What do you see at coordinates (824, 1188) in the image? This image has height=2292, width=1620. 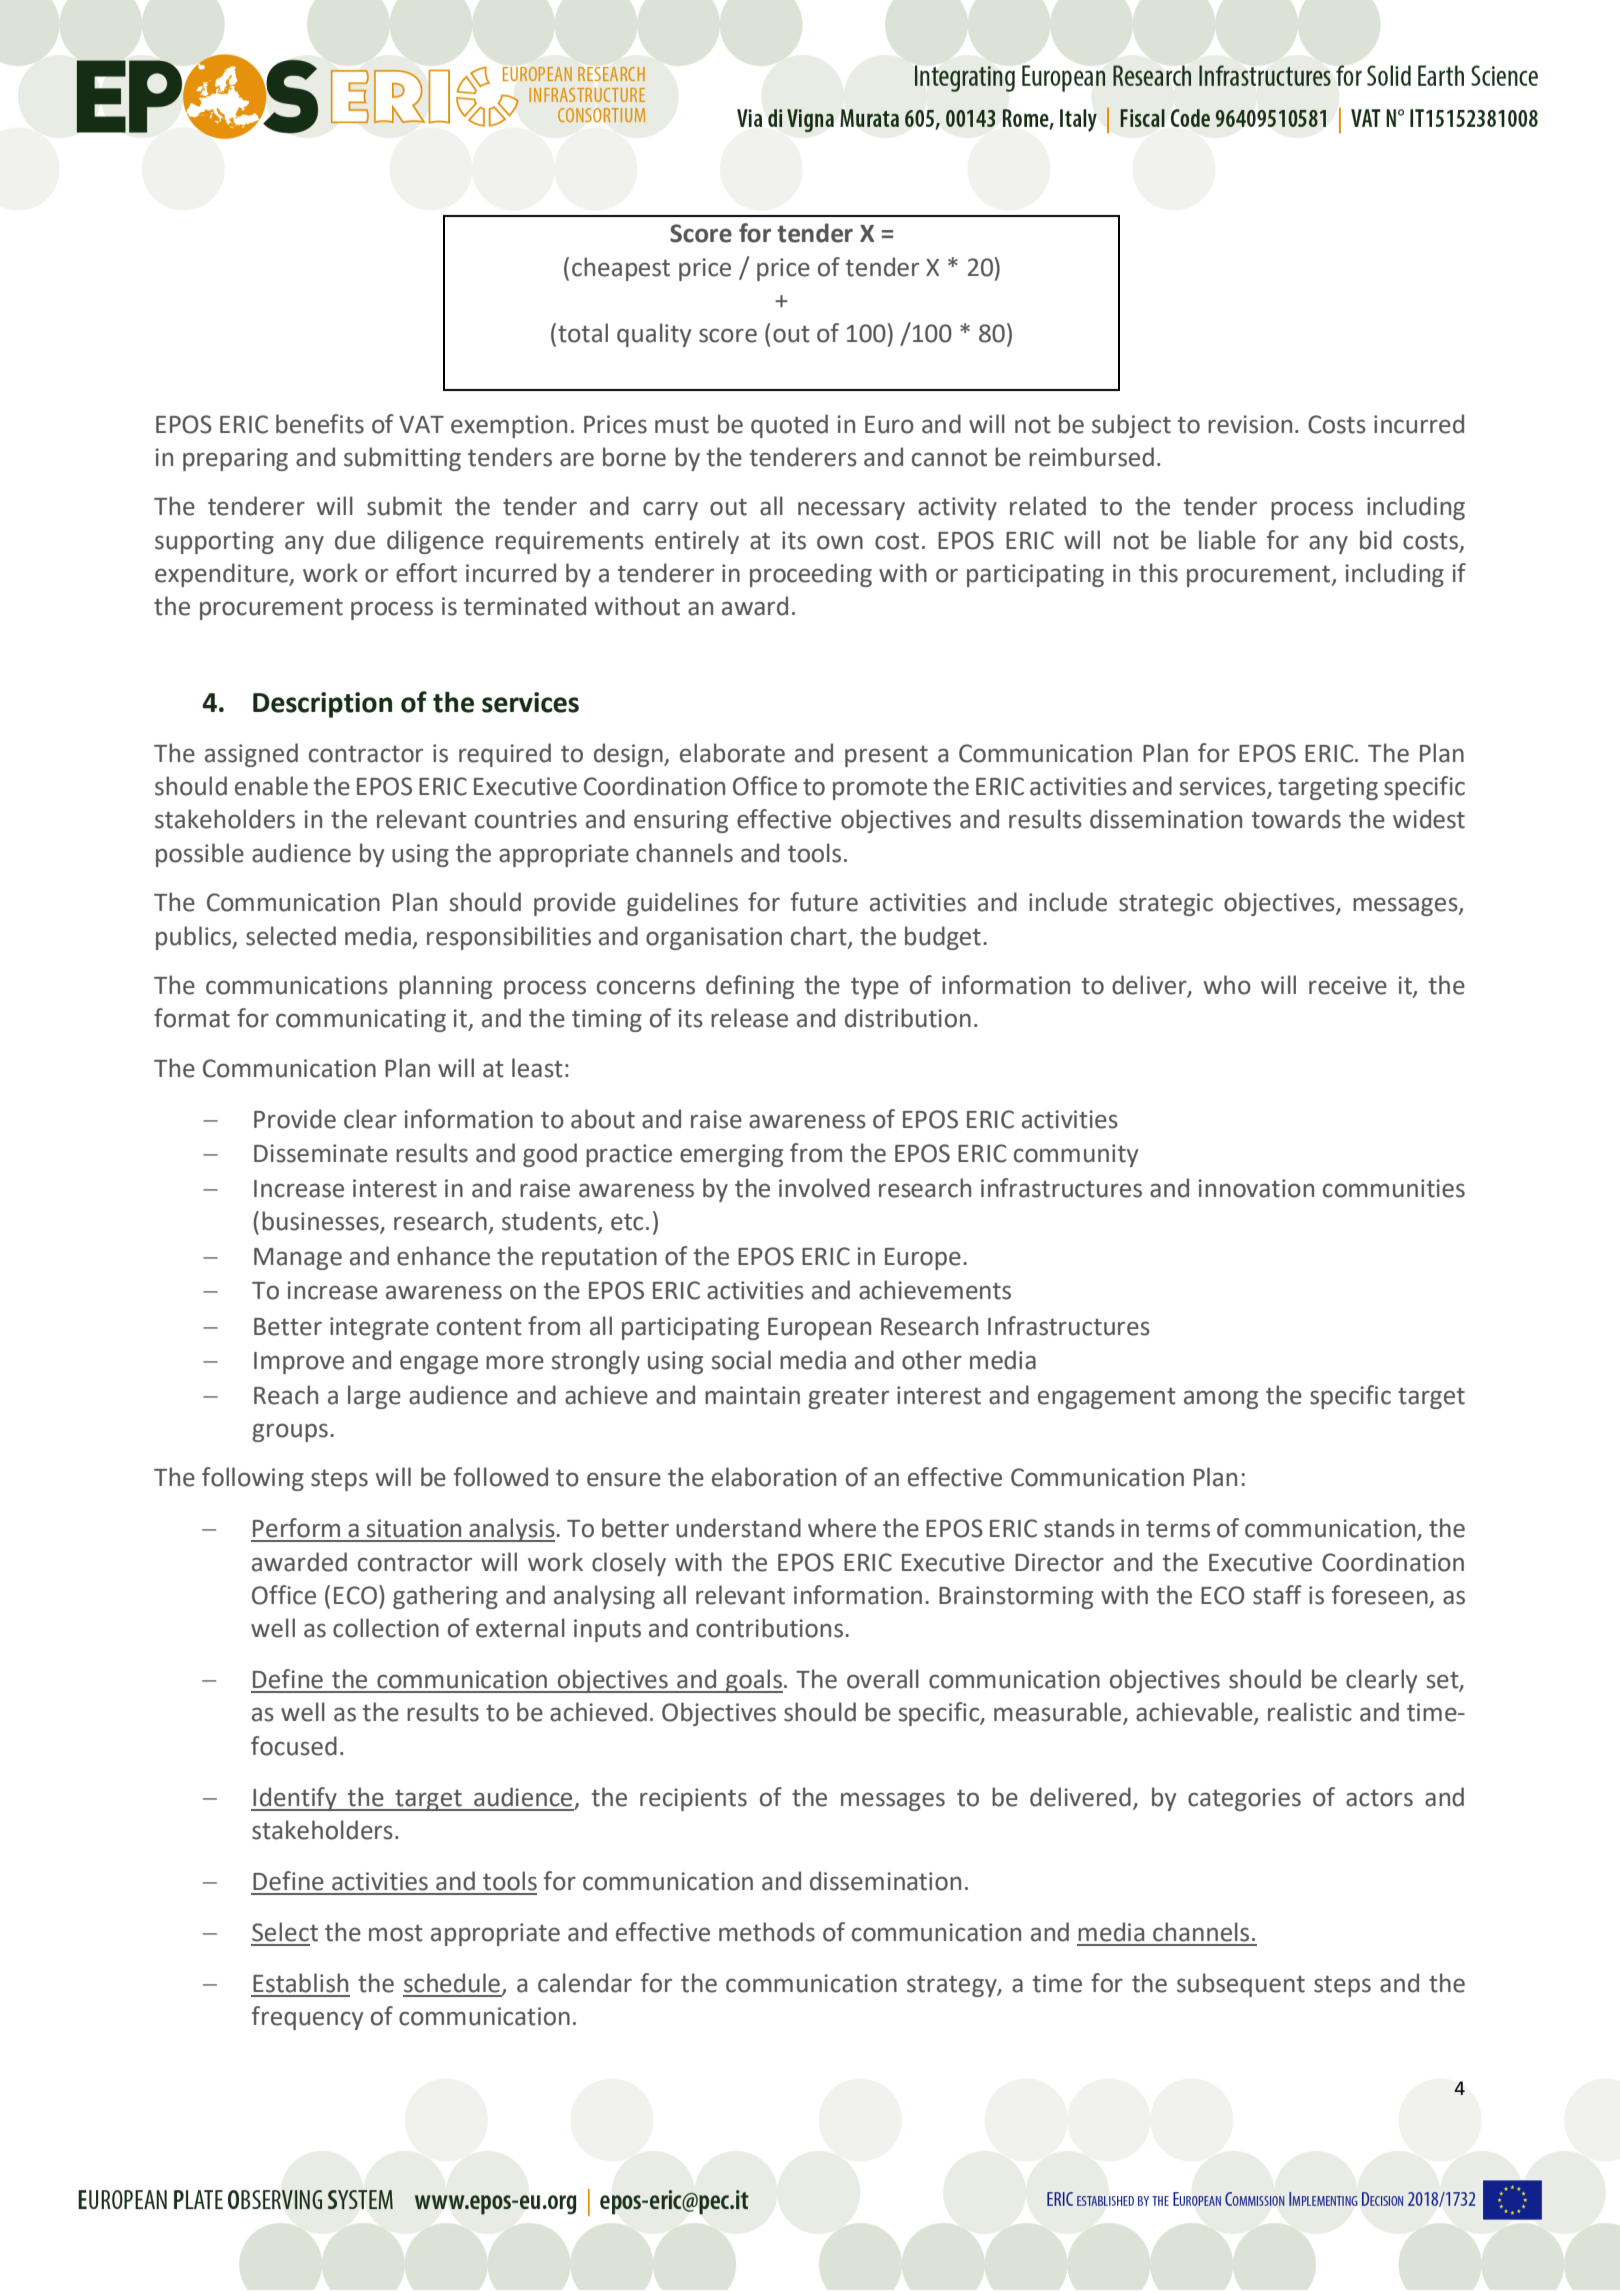 I see `involved` at bounding box center [824, 1188].
